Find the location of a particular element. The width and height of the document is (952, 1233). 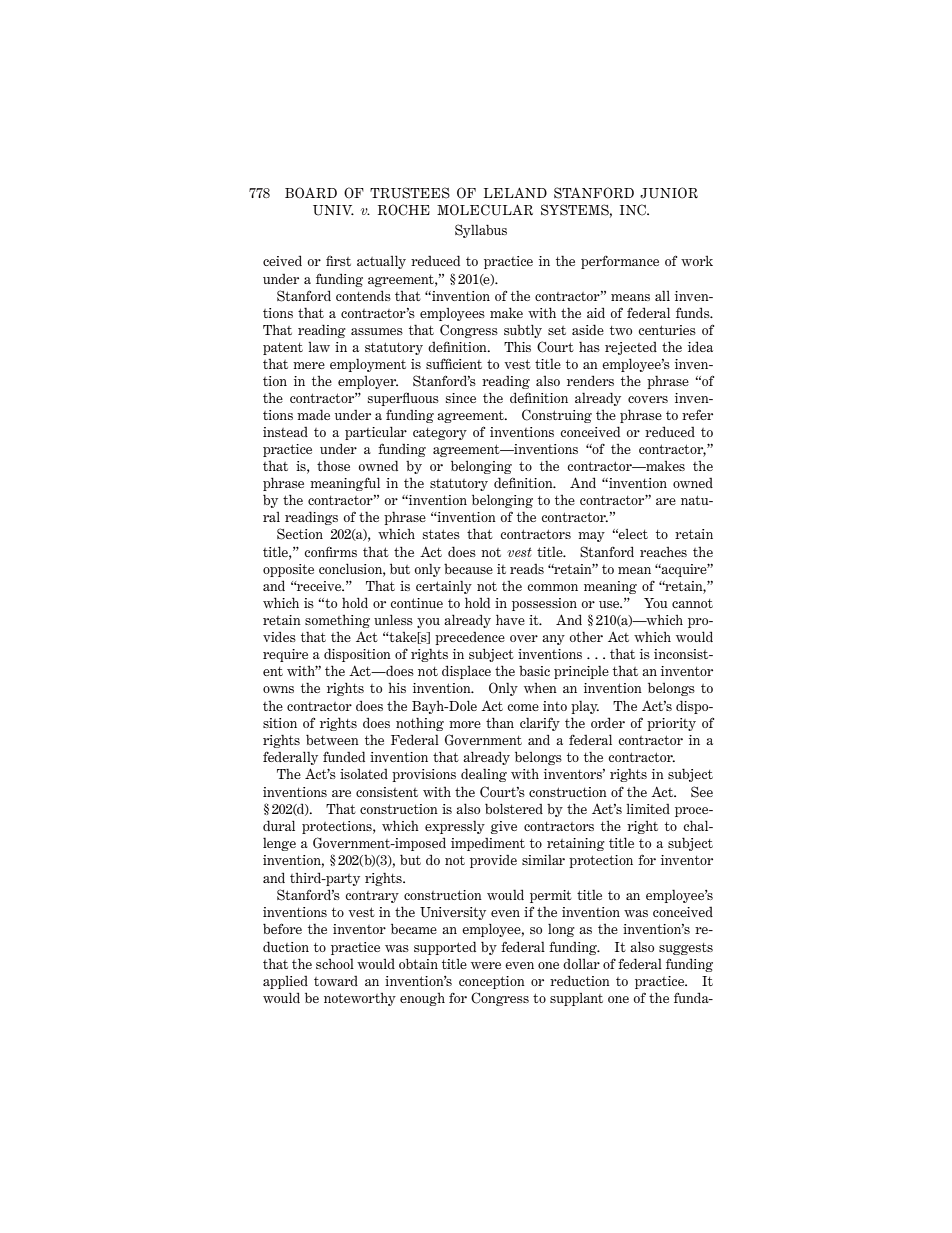

category is located at coordinates (440, 434).
